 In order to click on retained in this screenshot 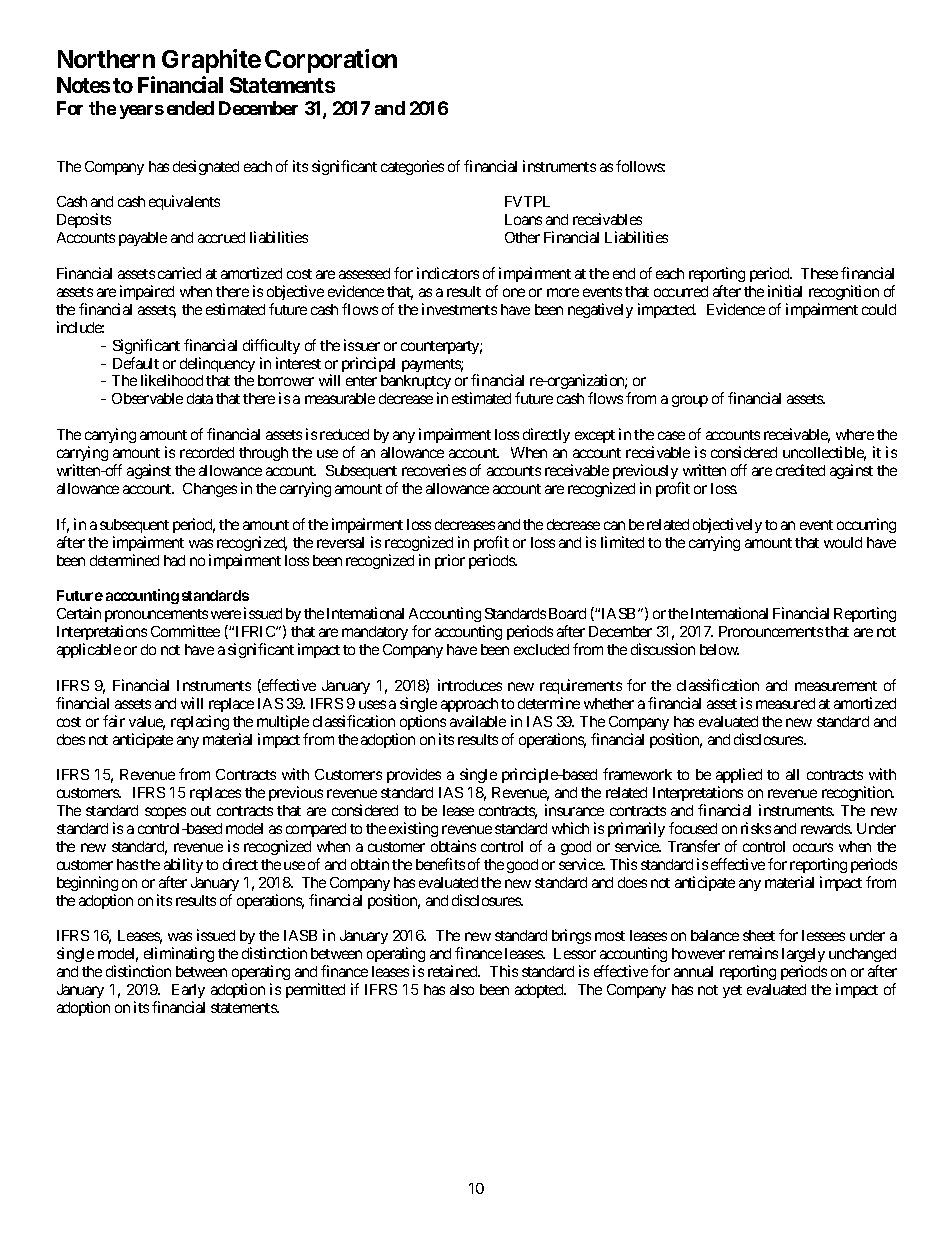, I will do `click(454, 971)`.
